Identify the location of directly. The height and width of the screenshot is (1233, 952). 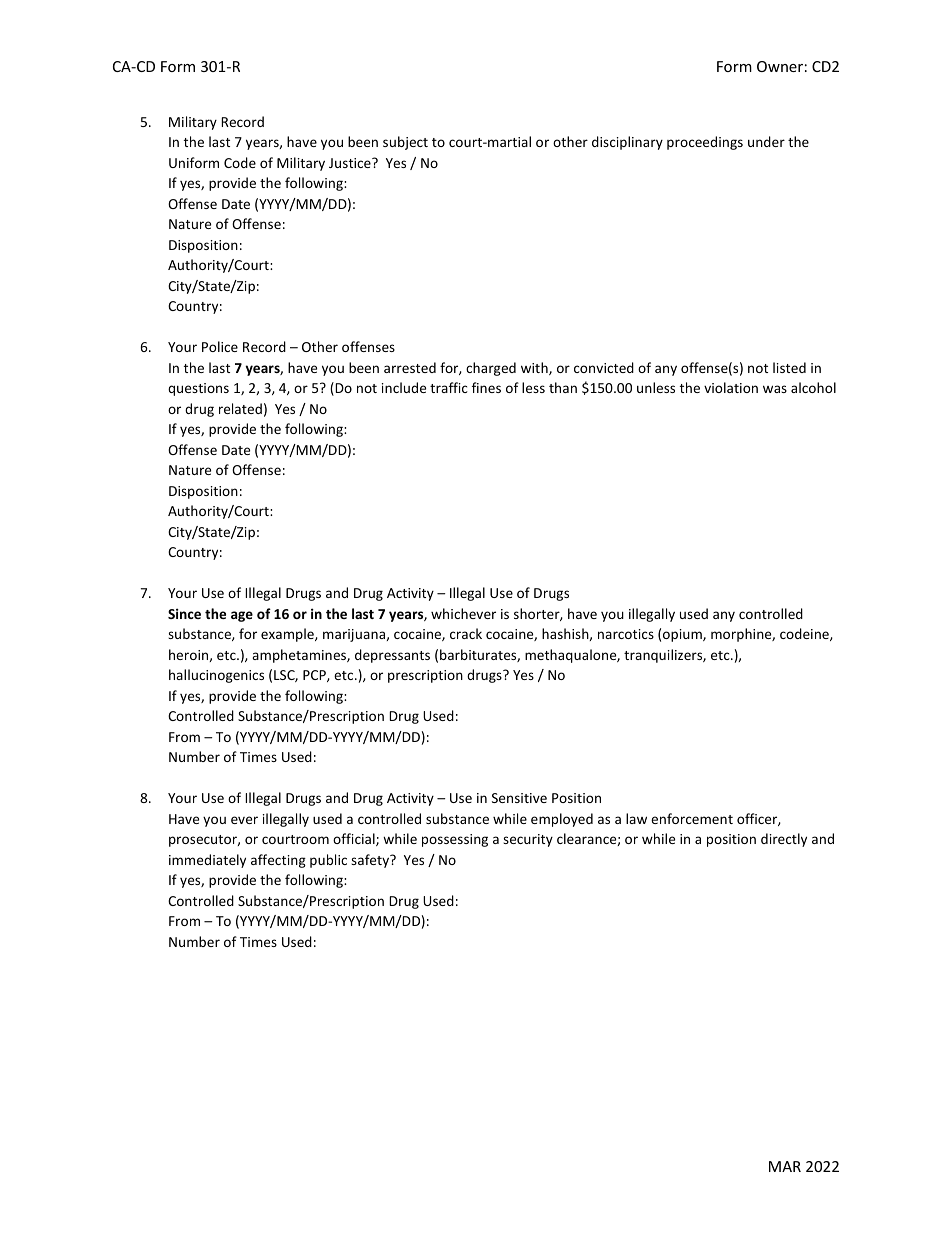
(784, 840).
